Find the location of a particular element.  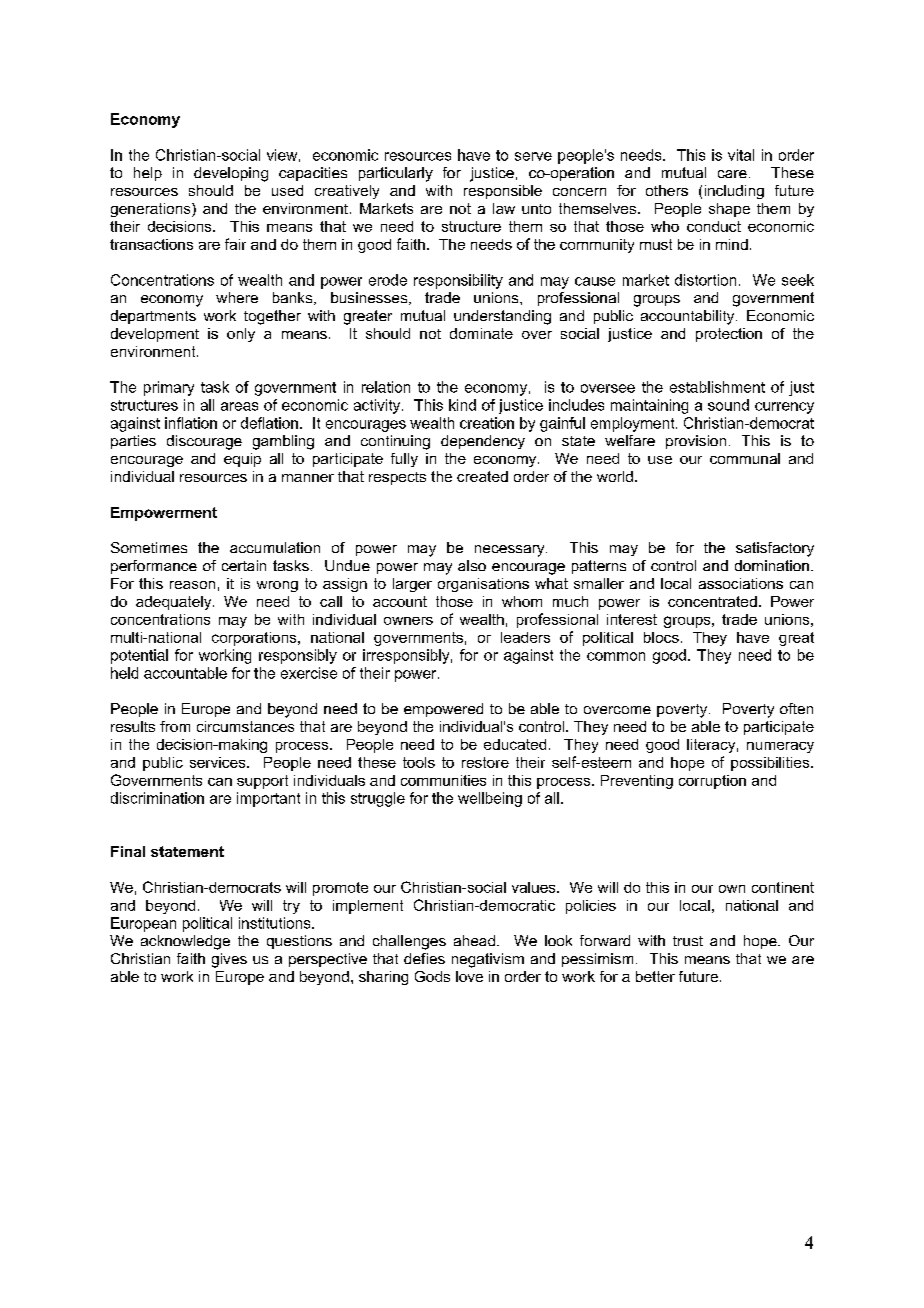

often is located at coordinates (796, 708).
